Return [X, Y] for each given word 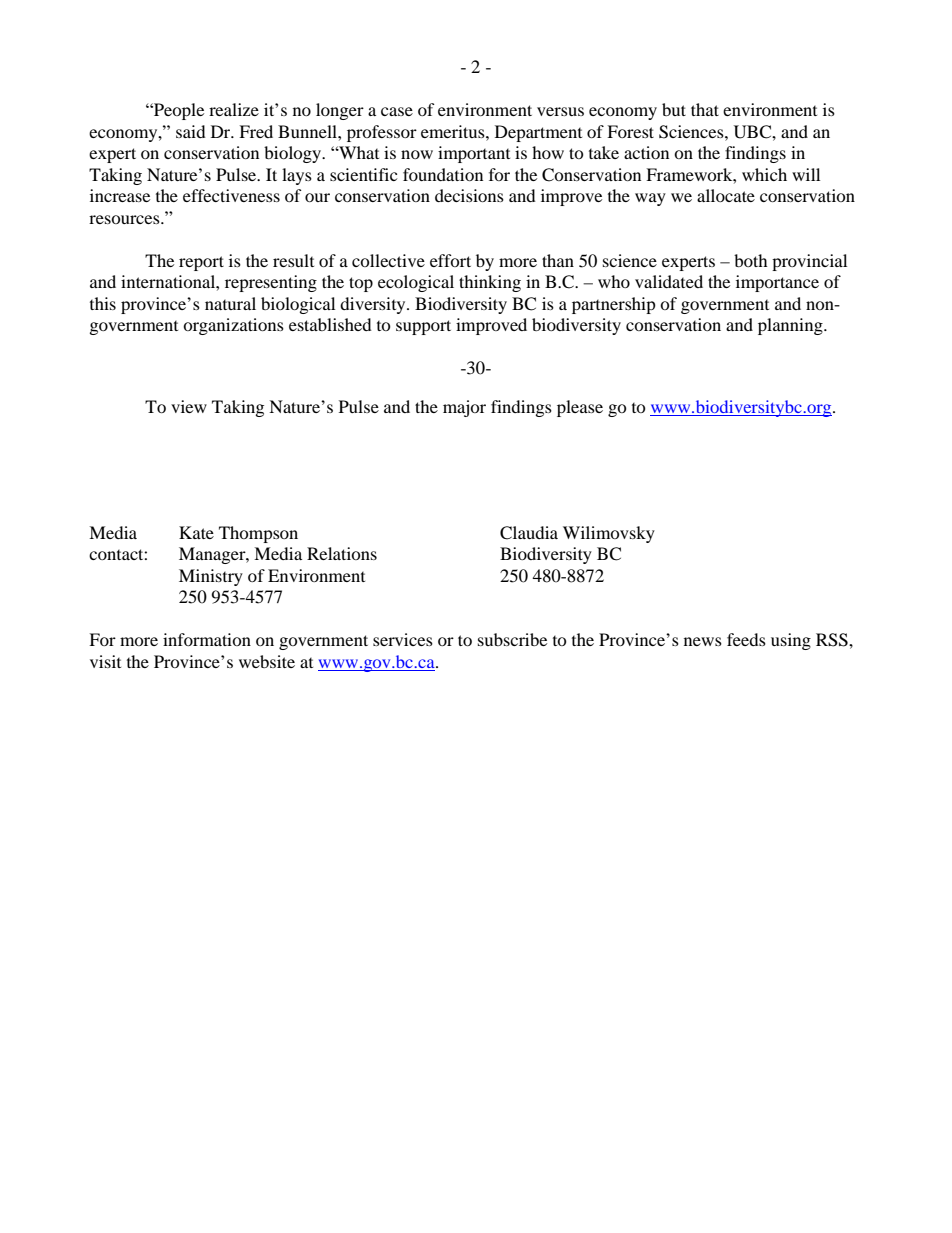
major [464, 408]
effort [450, 260]
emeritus [454, 131]
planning [791, 326]
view [189, 406]
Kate [196, 532]
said [191, 131]
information [207, 639]
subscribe [512, 639]
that [705, 109]
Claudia [529, 533]
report [201, 263]
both [751, 260]
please [580, 408]
